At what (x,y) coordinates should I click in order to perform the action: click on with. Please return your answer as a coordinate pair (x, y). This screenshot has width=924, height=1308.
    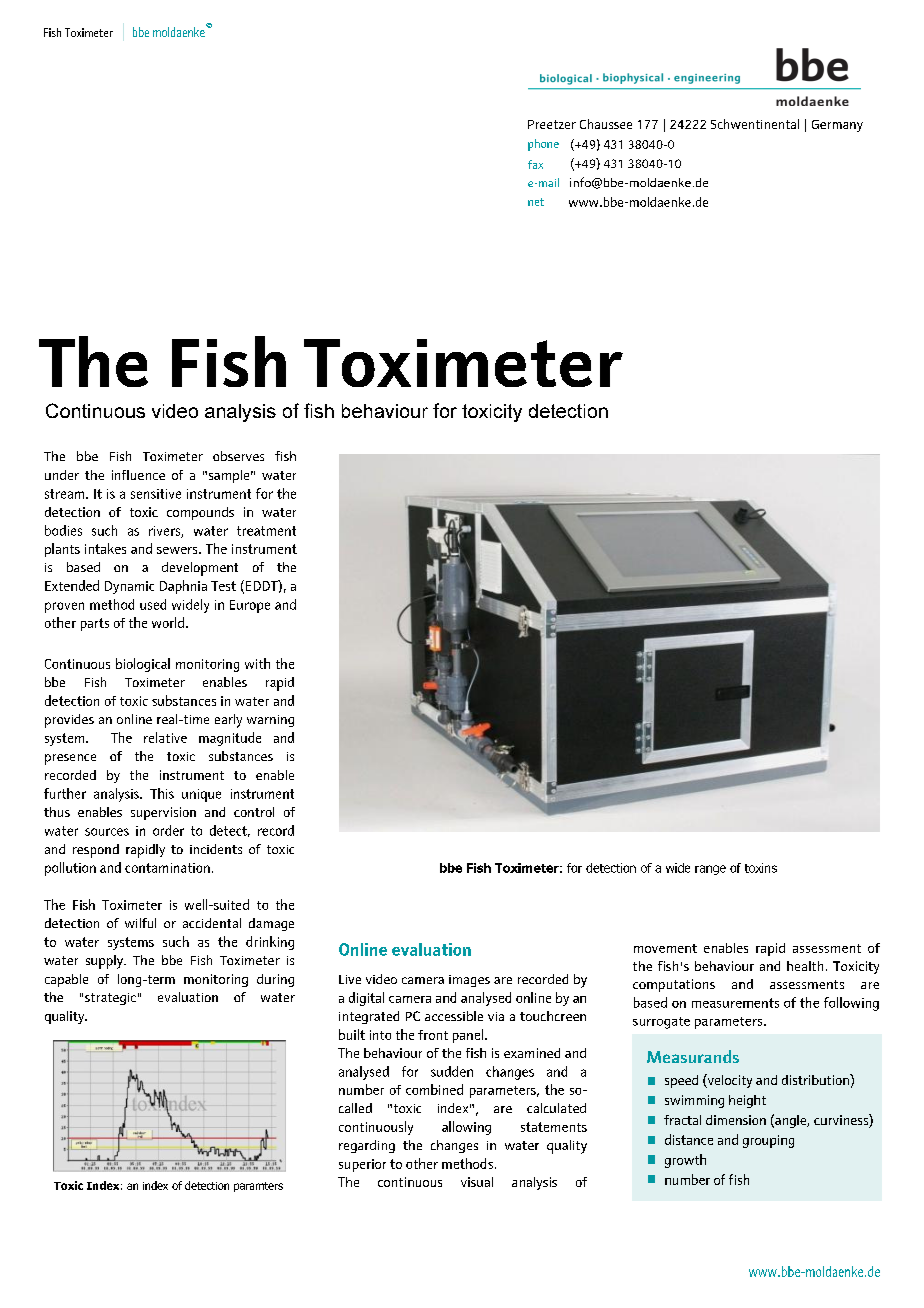
    Looking at the image, I should click on (257, 663).
